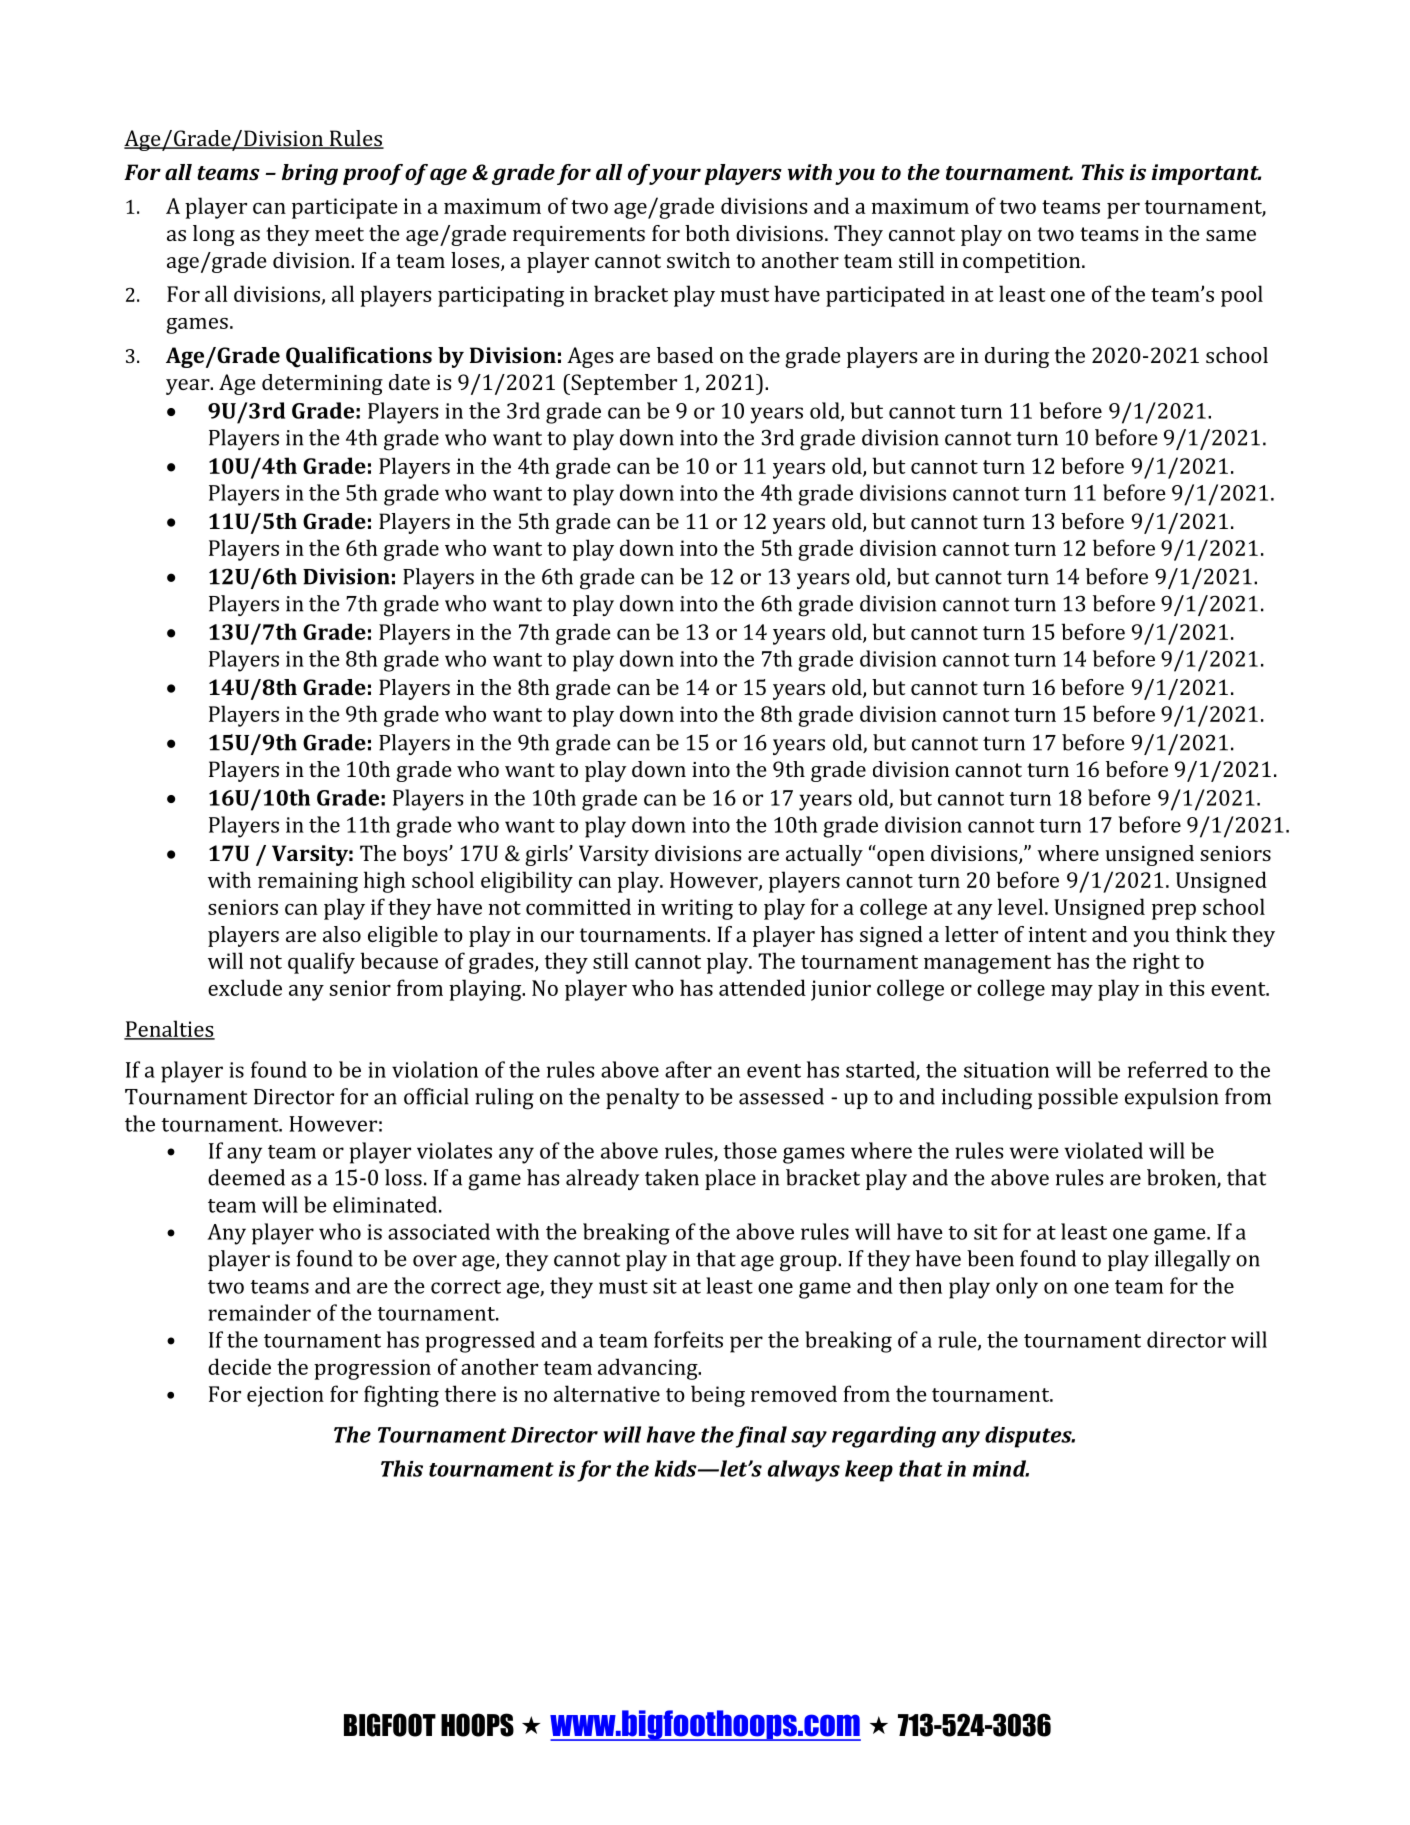  Describe the element at coordinates (322, 384) in the screenshot. I see `determining` at that location.
